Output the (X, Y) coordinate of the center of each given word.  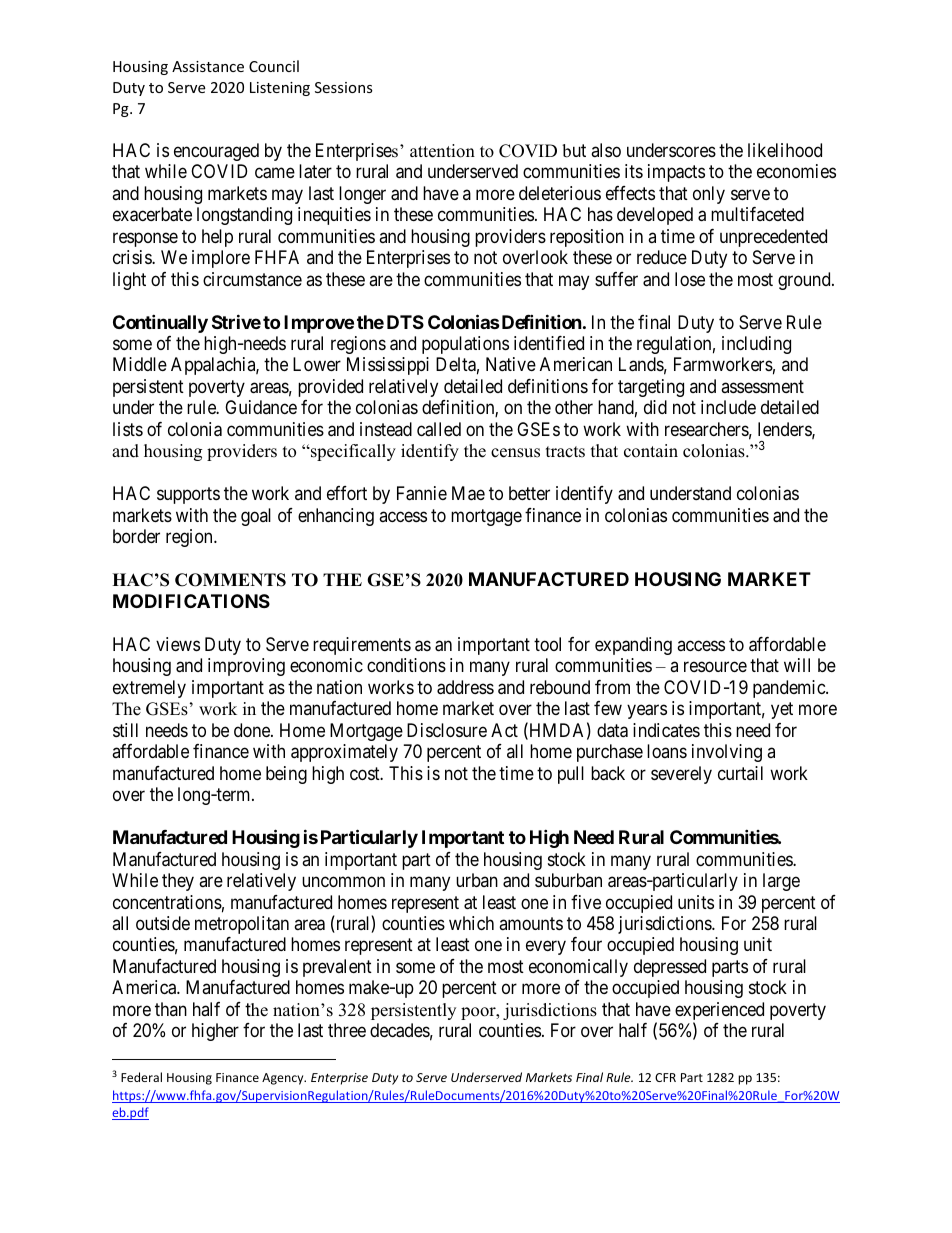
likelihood (785, 150)
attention (442, 151)
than (171, 1009)
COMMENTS (230, 580)
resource (715, 667)
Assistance (208, 66)
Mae (468, 493)
